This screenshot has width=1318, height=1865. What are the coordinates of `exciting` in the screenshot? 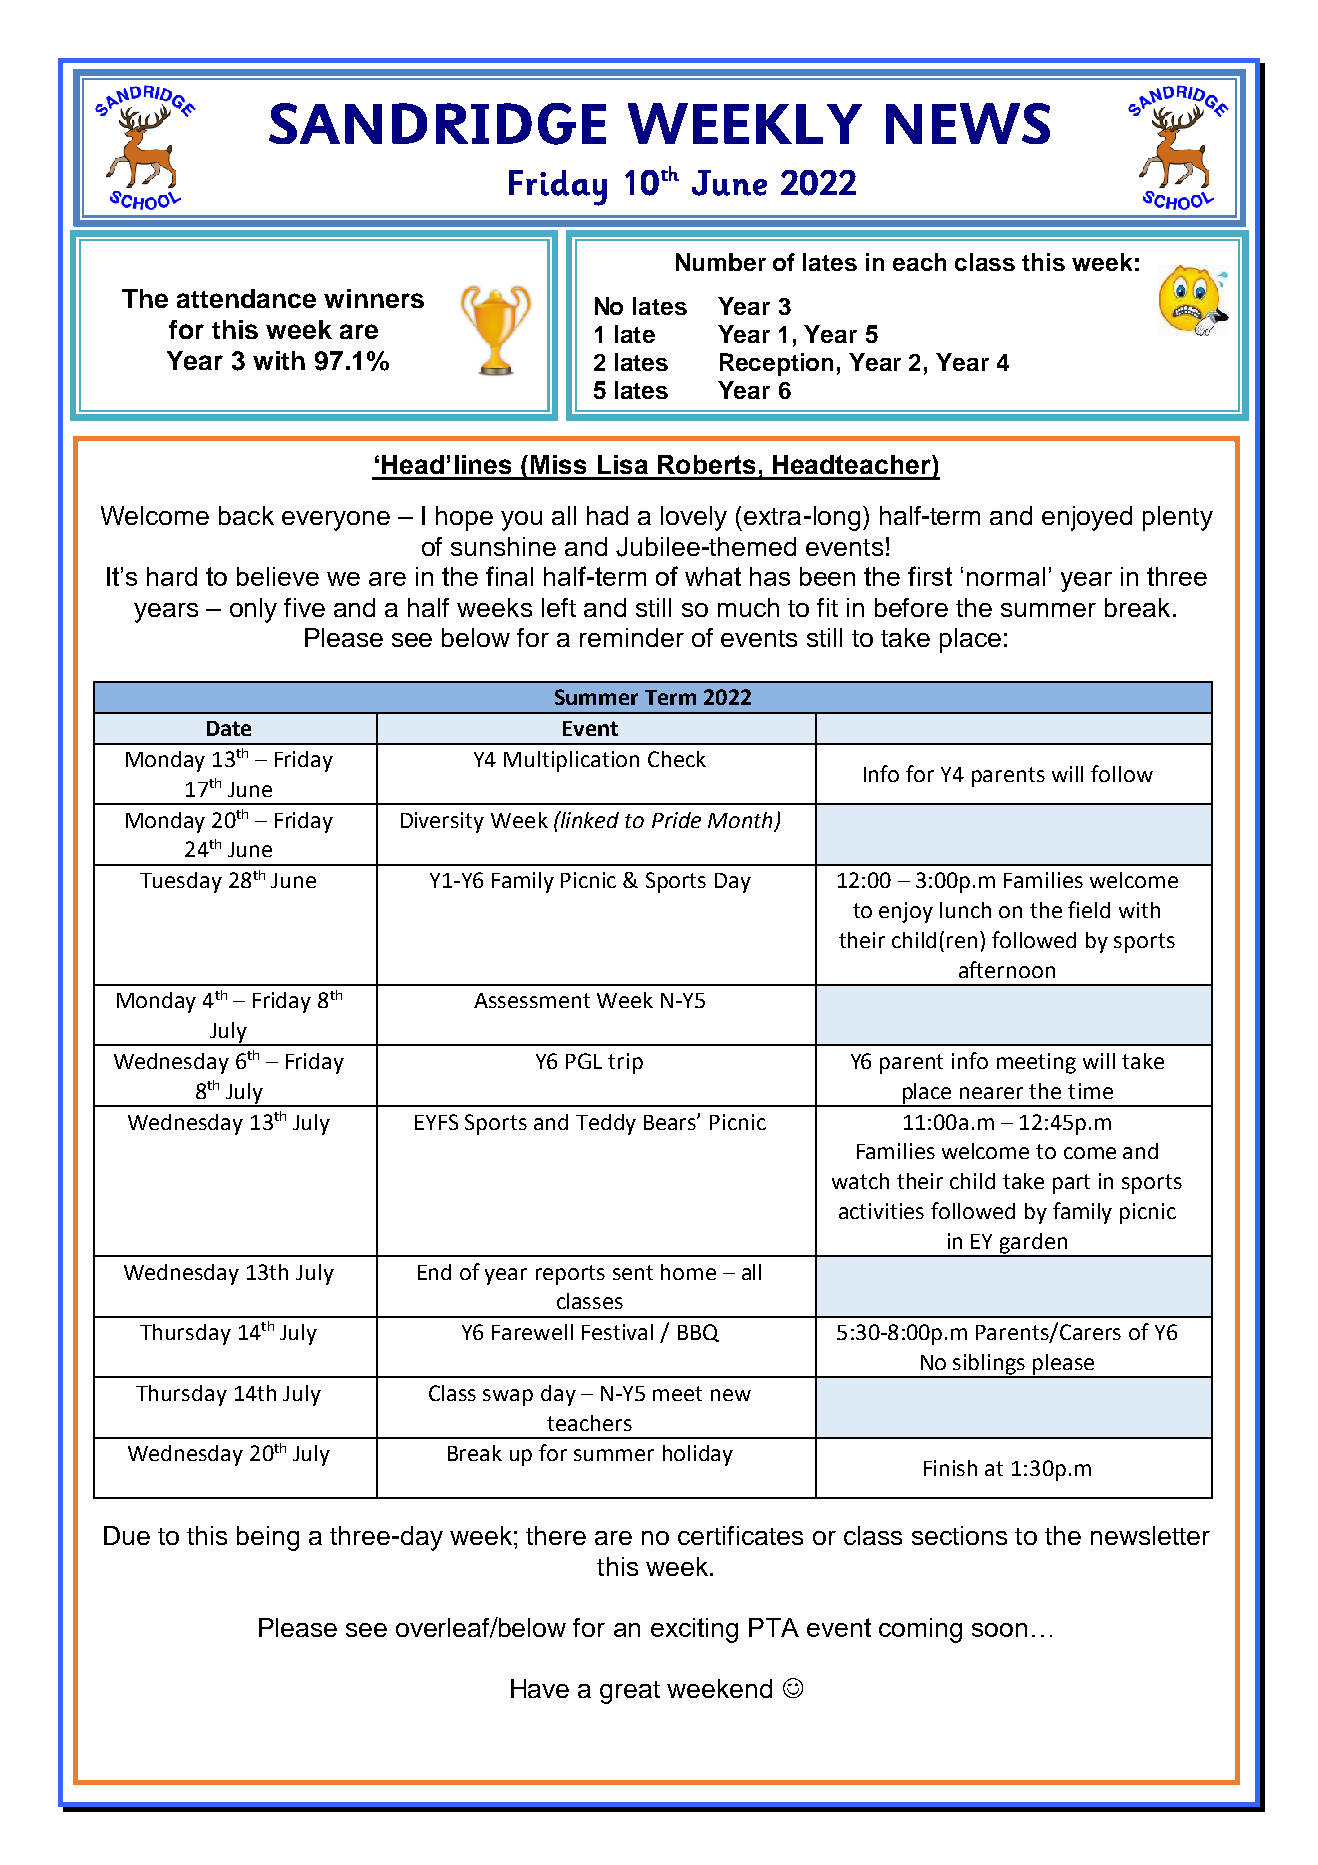 It's located at (694, 1630).
